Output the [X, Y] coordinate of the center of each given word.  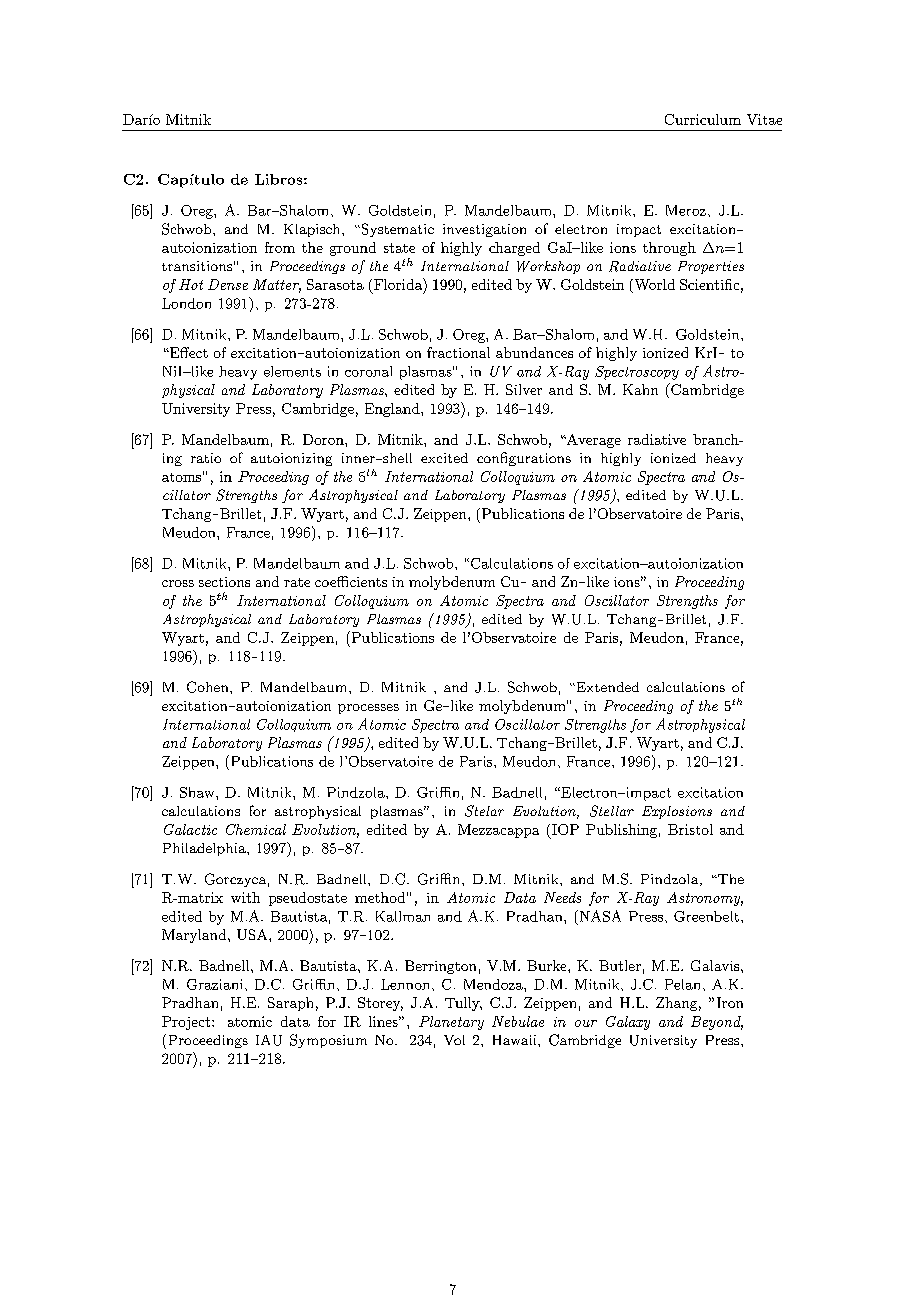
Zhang [676, 1004]
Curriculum [703, 119]
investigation [484, 230]
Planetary [451, 1023]
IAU [269, 1040]
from [280, 247]
